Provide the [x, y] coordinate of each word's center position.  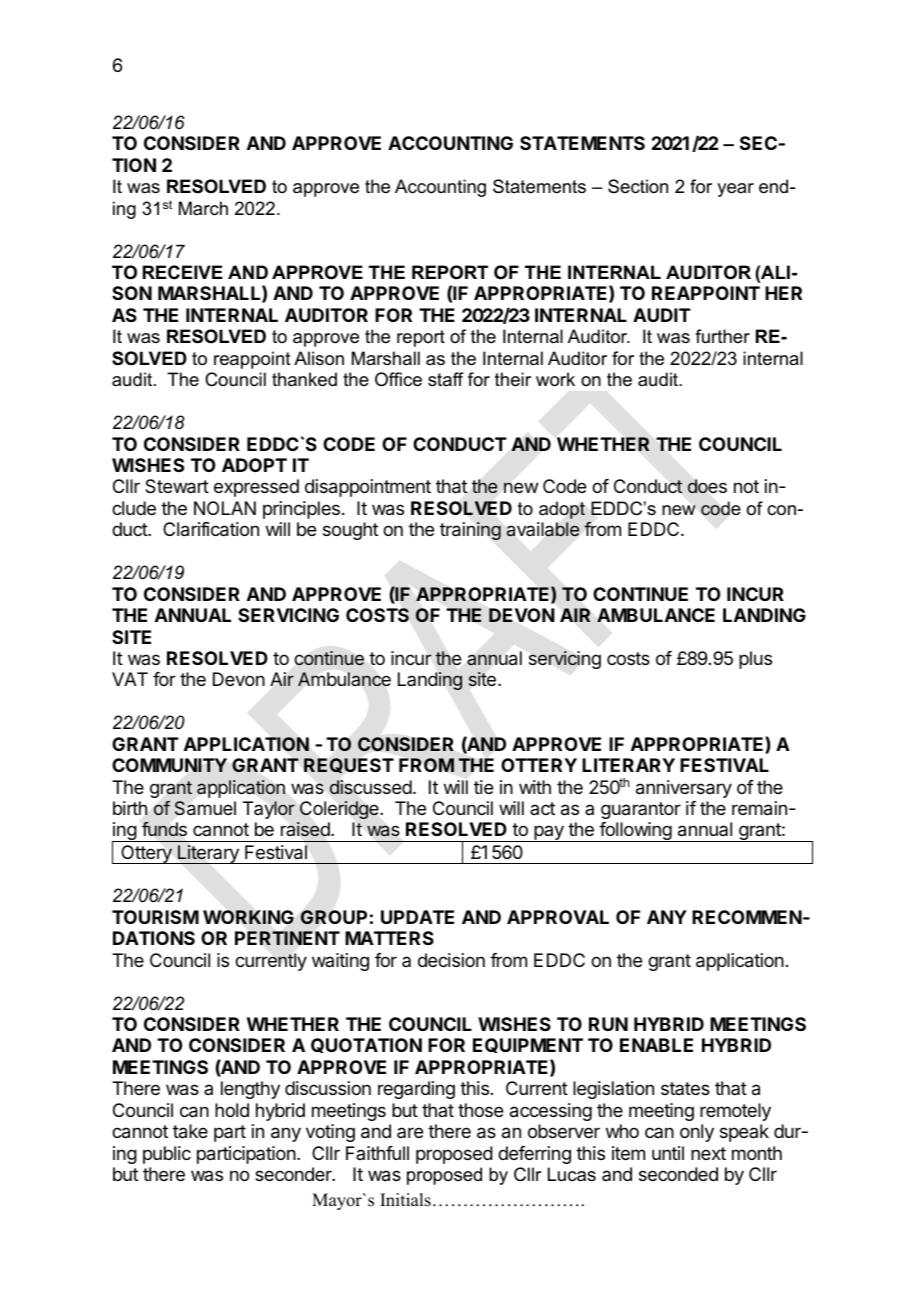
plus [755, 660]
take [190, 1131]
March [203, 208]
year [735, 190]
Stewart [177, 486]
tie [483, 787]
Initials [405, 1200]
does [707, 486]
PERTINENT [287, 938]
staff [445, 379]
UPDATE [417, 917]
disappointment [368, 488]
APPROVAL [558, 917]
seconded [678, 1174]
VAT [130, 679]
